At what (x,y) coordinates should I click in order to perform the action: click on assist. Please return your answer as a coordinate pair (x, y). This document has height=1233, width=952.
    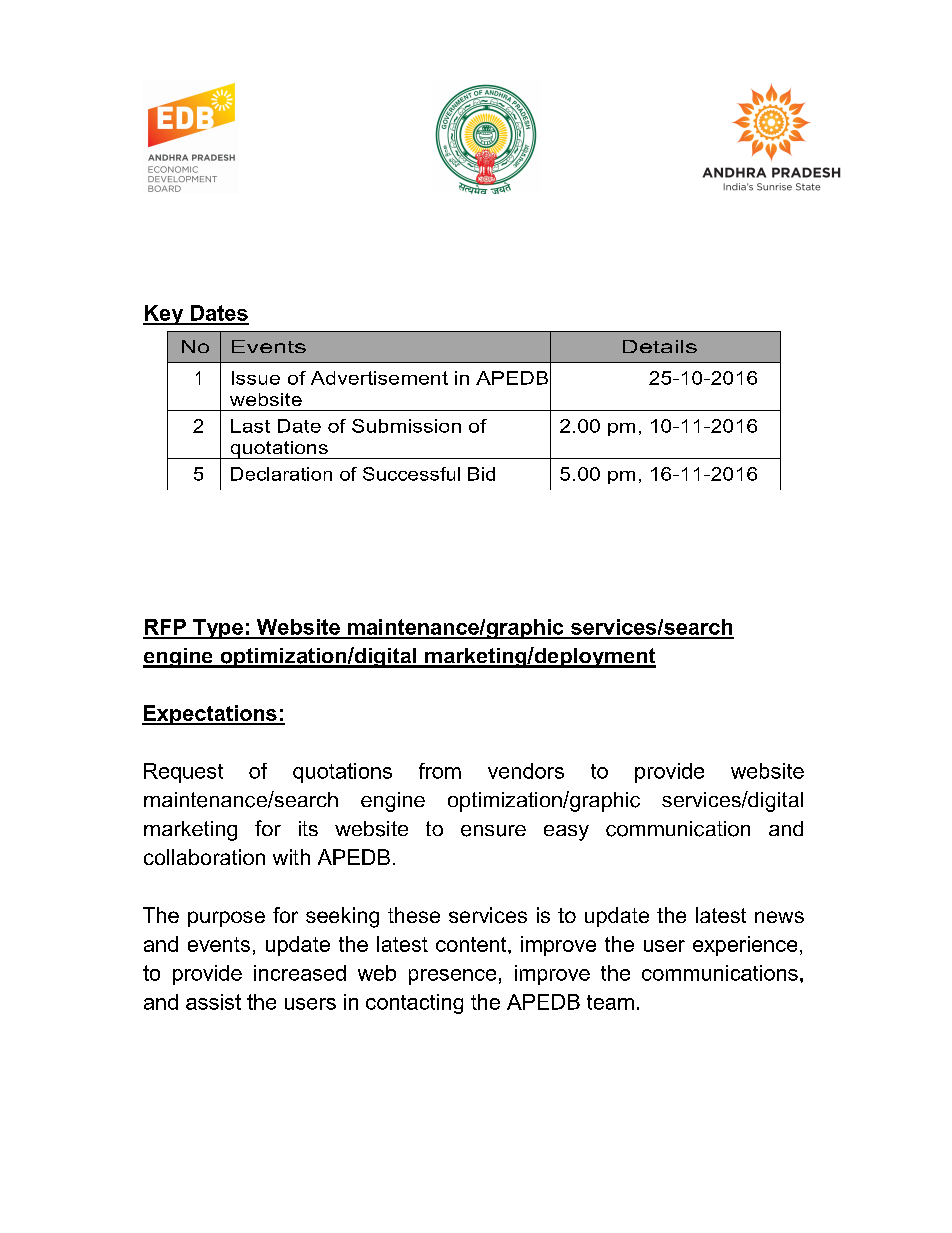
    Looking at the image, I should click on (213, 1002).
